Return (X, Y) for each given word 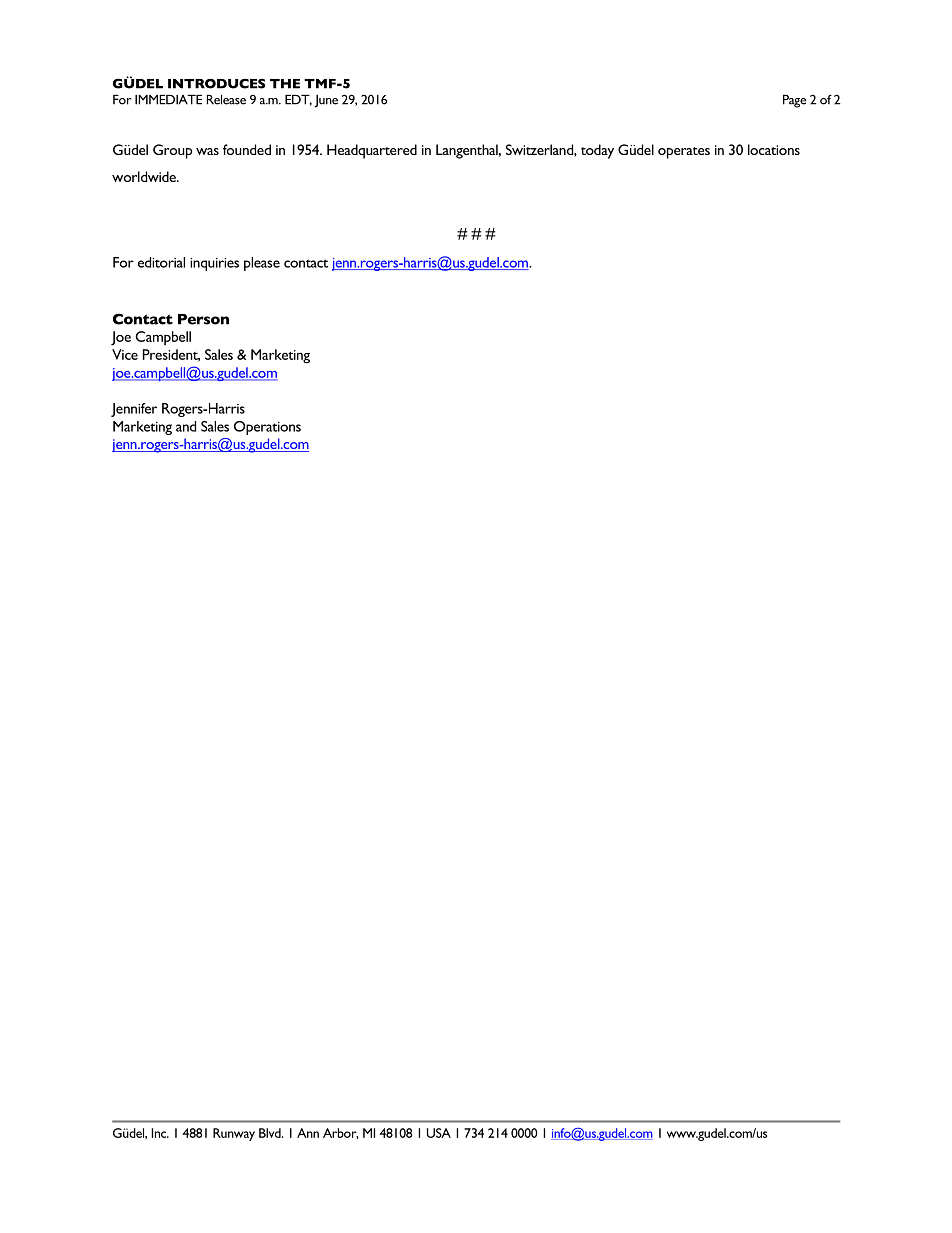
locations (774, 149)
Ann (308, 1133)
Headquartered (372, 151)
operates (684, 153)
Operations (267, 428)
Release (226, 100)
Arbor (341, 1133)
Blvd (271, 1133)
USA (439, 1133)
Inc (160, 1133)
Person (203, 319)
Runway (234, 1134)
